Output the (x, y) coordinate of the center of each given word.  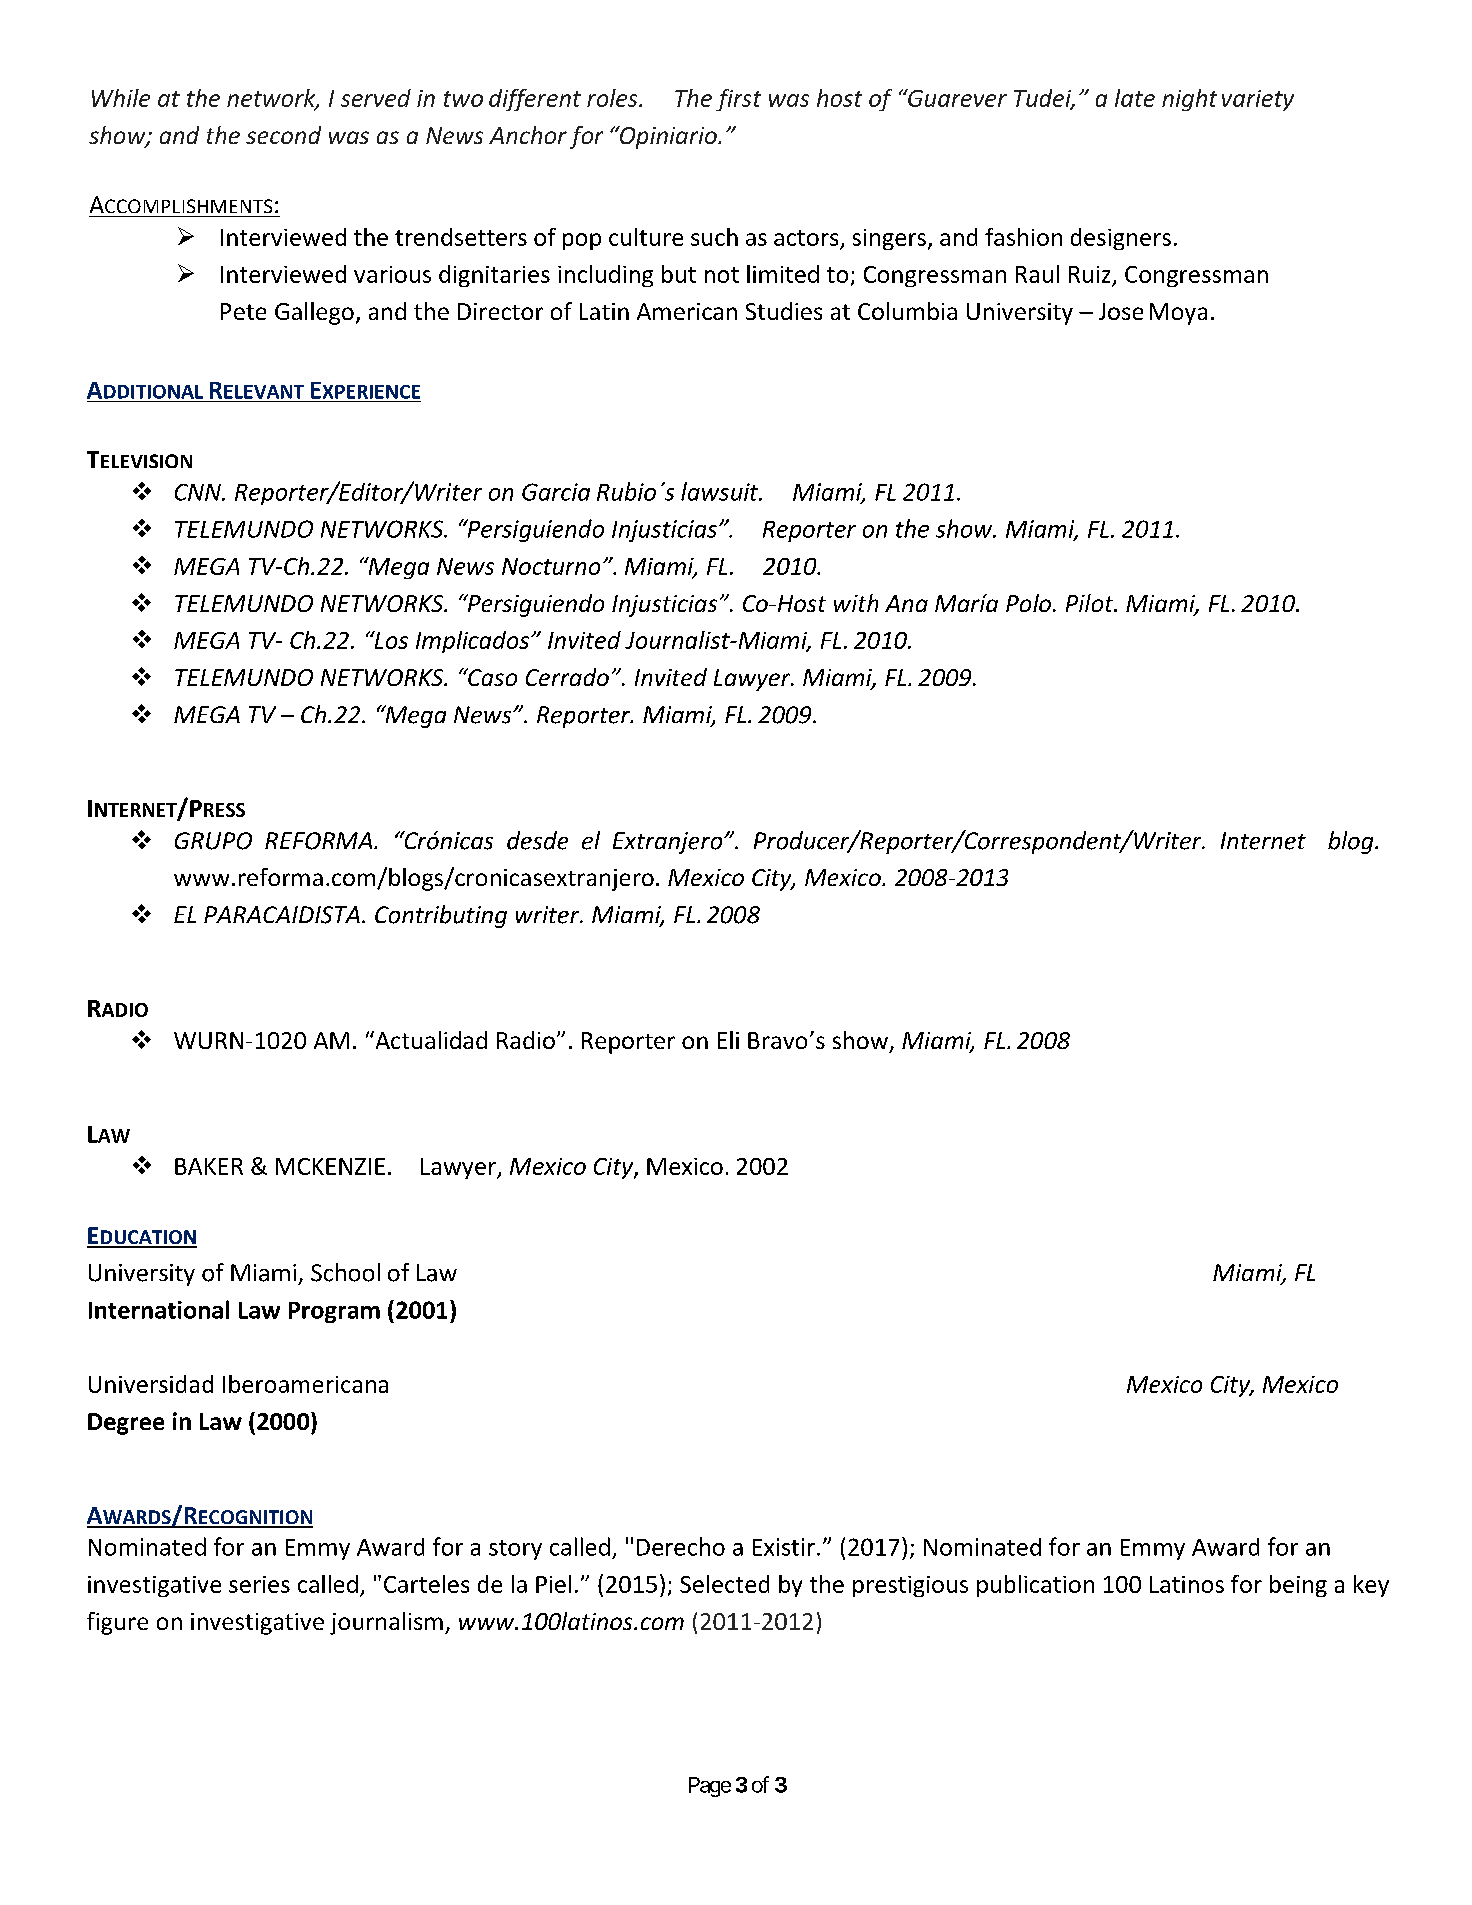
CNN (199, 492)
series (259, 1584)
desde (537, 840)
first (738, 100)
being (1298, 1586)
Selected (724, 1584)
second (283, 135)
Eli (728, 1040)
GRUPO (213, 841)
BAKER (209, 1166)
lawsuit (721, 491)
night (1189, 100)
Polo (1028, 603)
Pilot (1091, 603)
